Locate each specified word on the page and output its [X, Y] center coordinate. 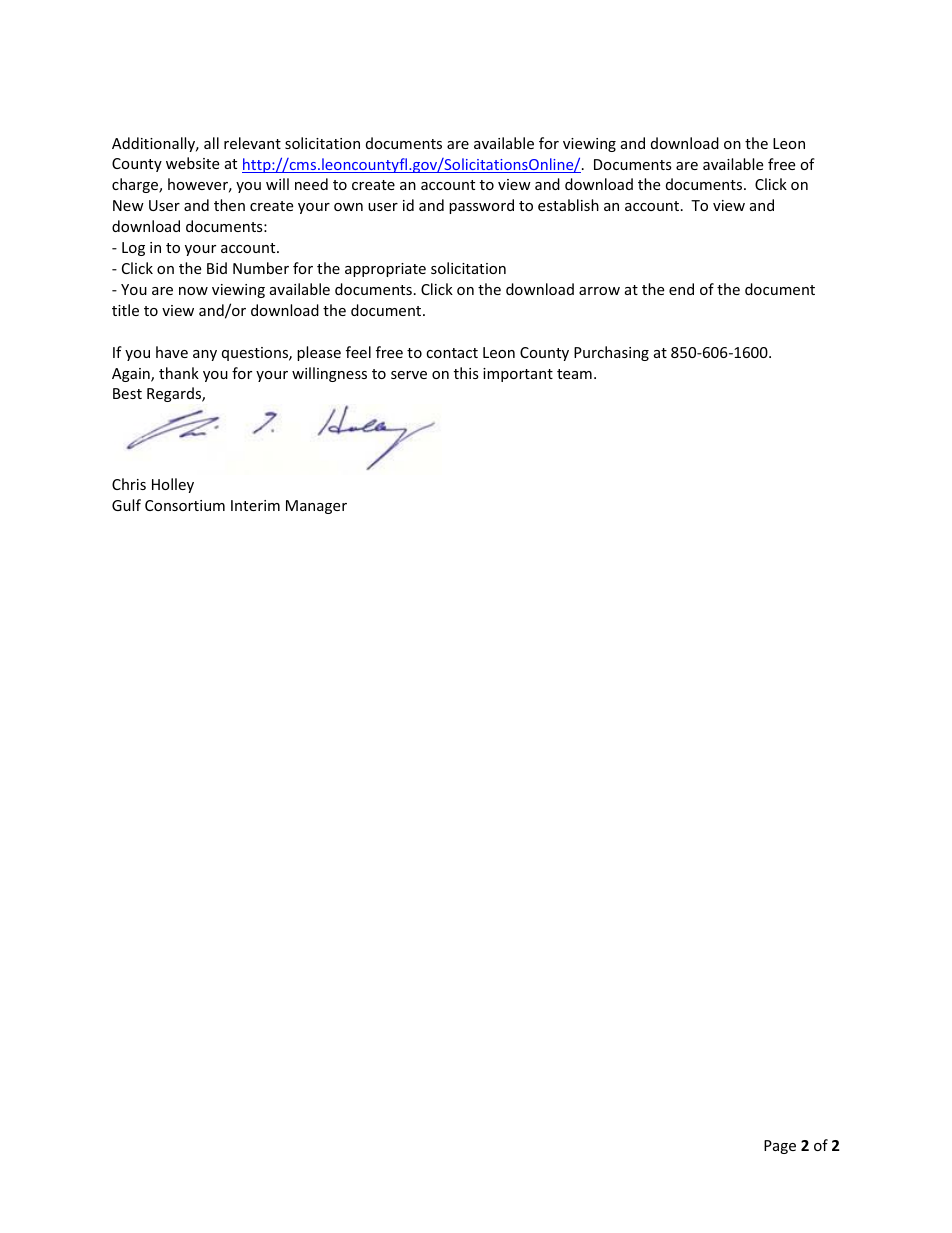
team [574, 374]
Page [780, 1147]
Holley [173, 485]
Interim [255, 505]
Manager [316, 507]
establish [568, 205]
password [481, 206]
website [192, 163]
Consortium [185, 505]
